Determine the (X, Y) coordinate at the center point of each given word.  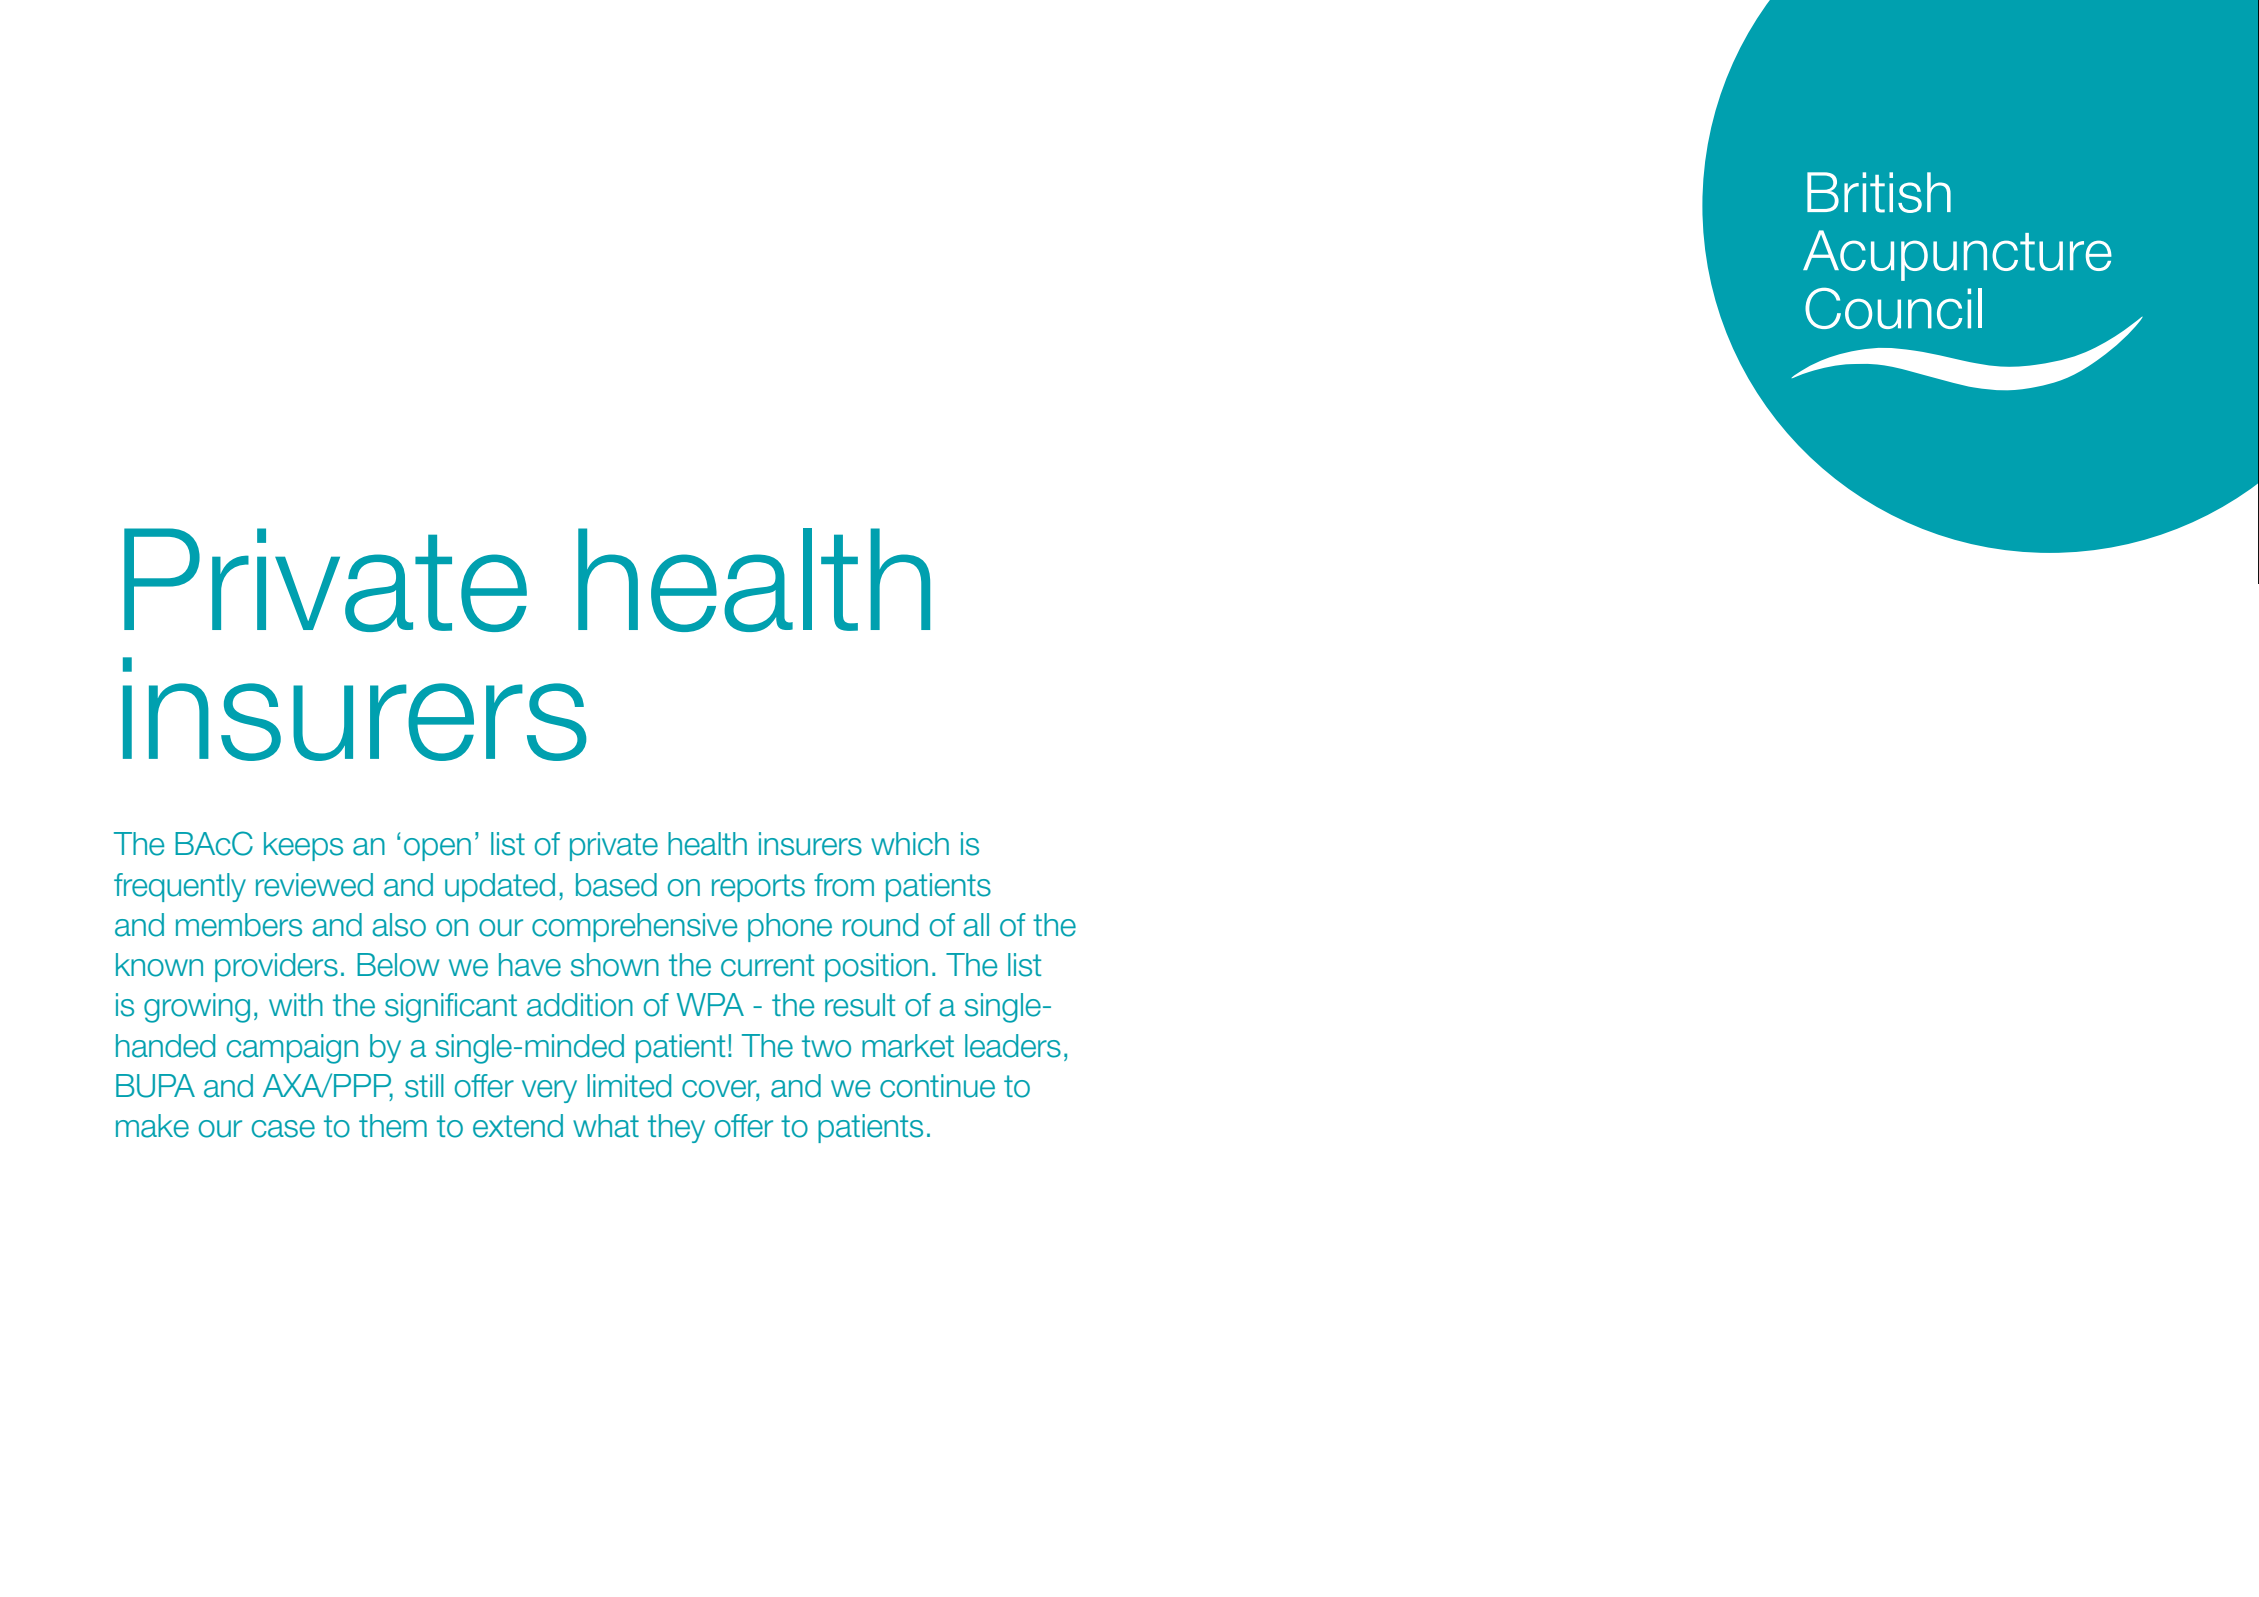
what (606, 1126)
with (296, 1004)
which (910, 844)
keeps (303, 846)
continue (937, 1086)
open (437, 849)
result (860, 1005)
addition (580, 1005)
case (283, 1129)
